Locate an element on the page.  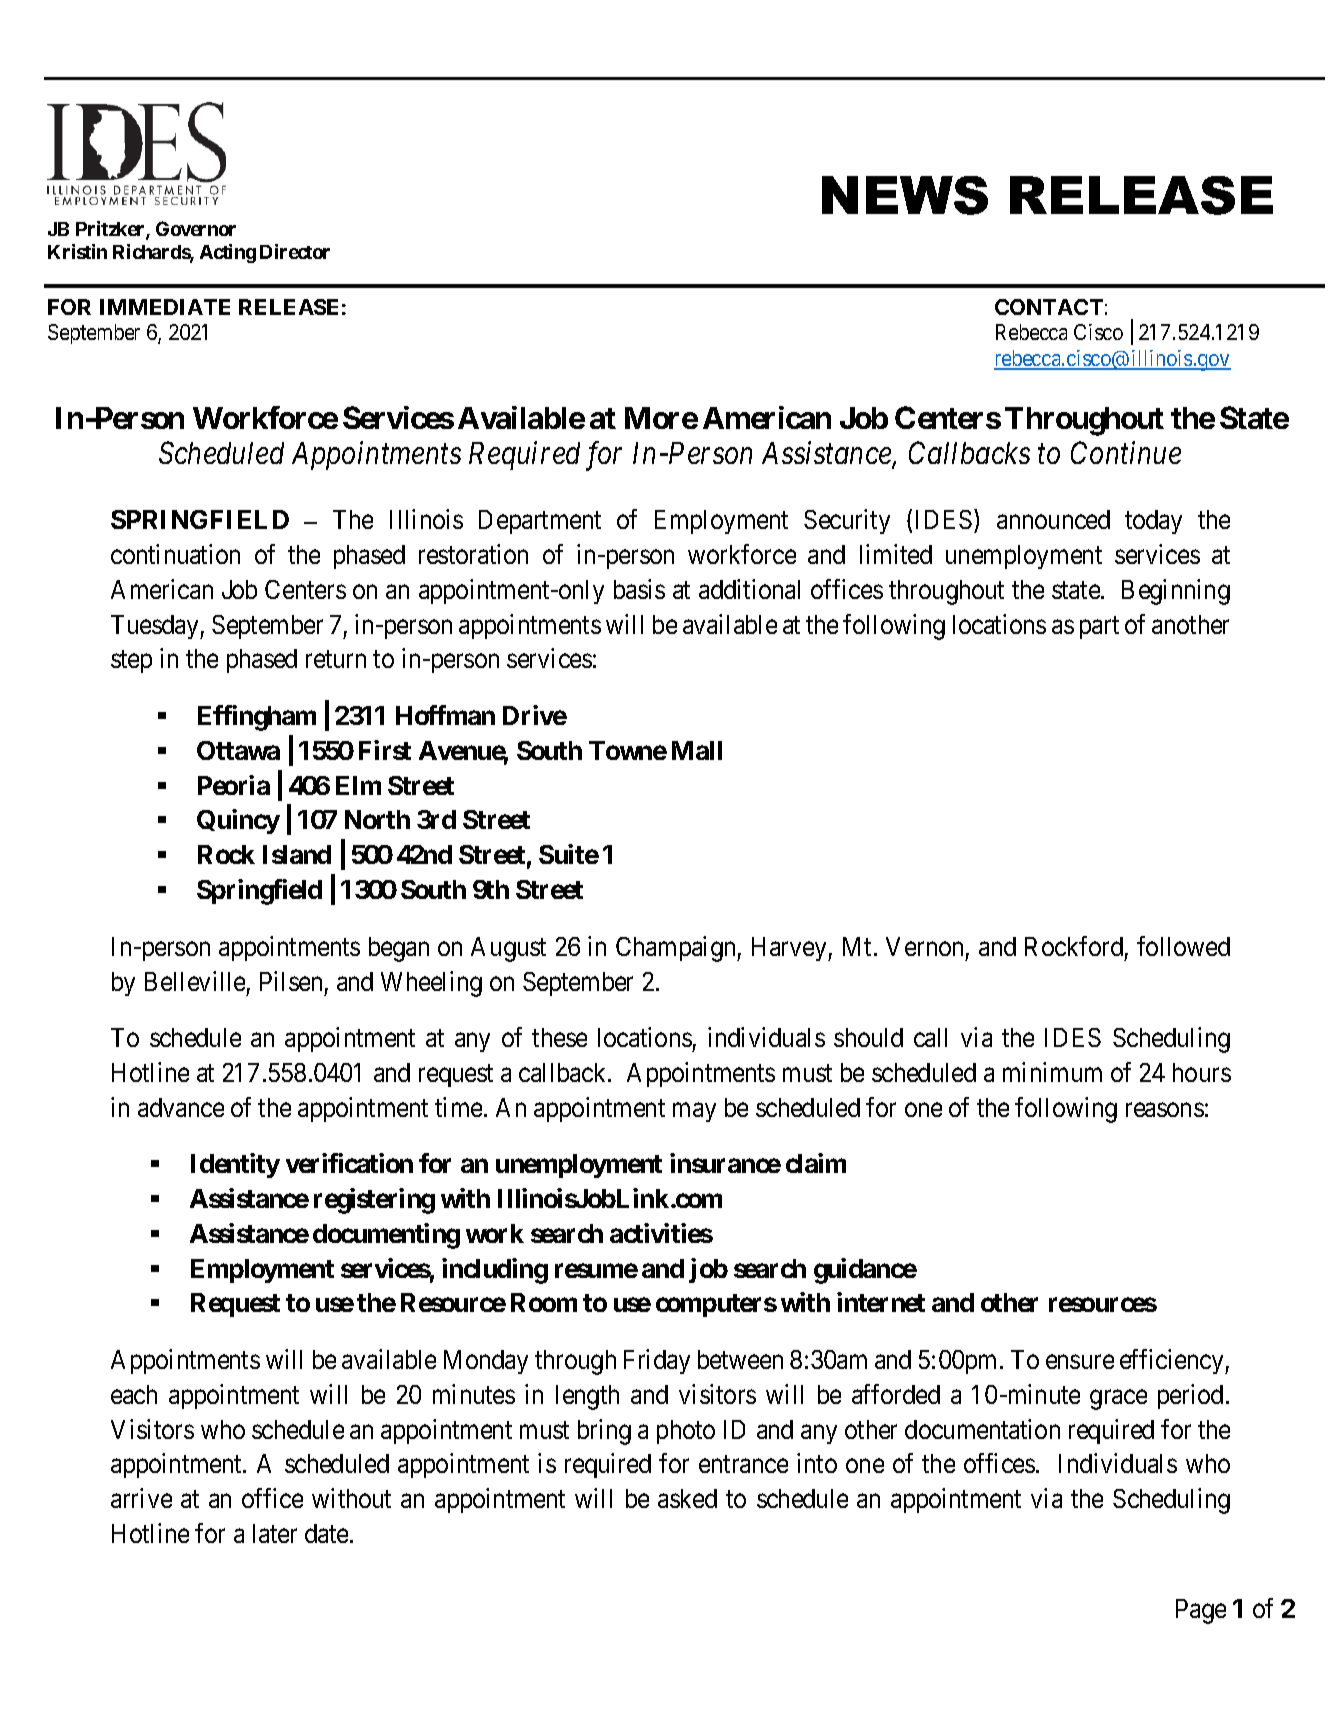
Page is located at coordinates (1201, 1611).
